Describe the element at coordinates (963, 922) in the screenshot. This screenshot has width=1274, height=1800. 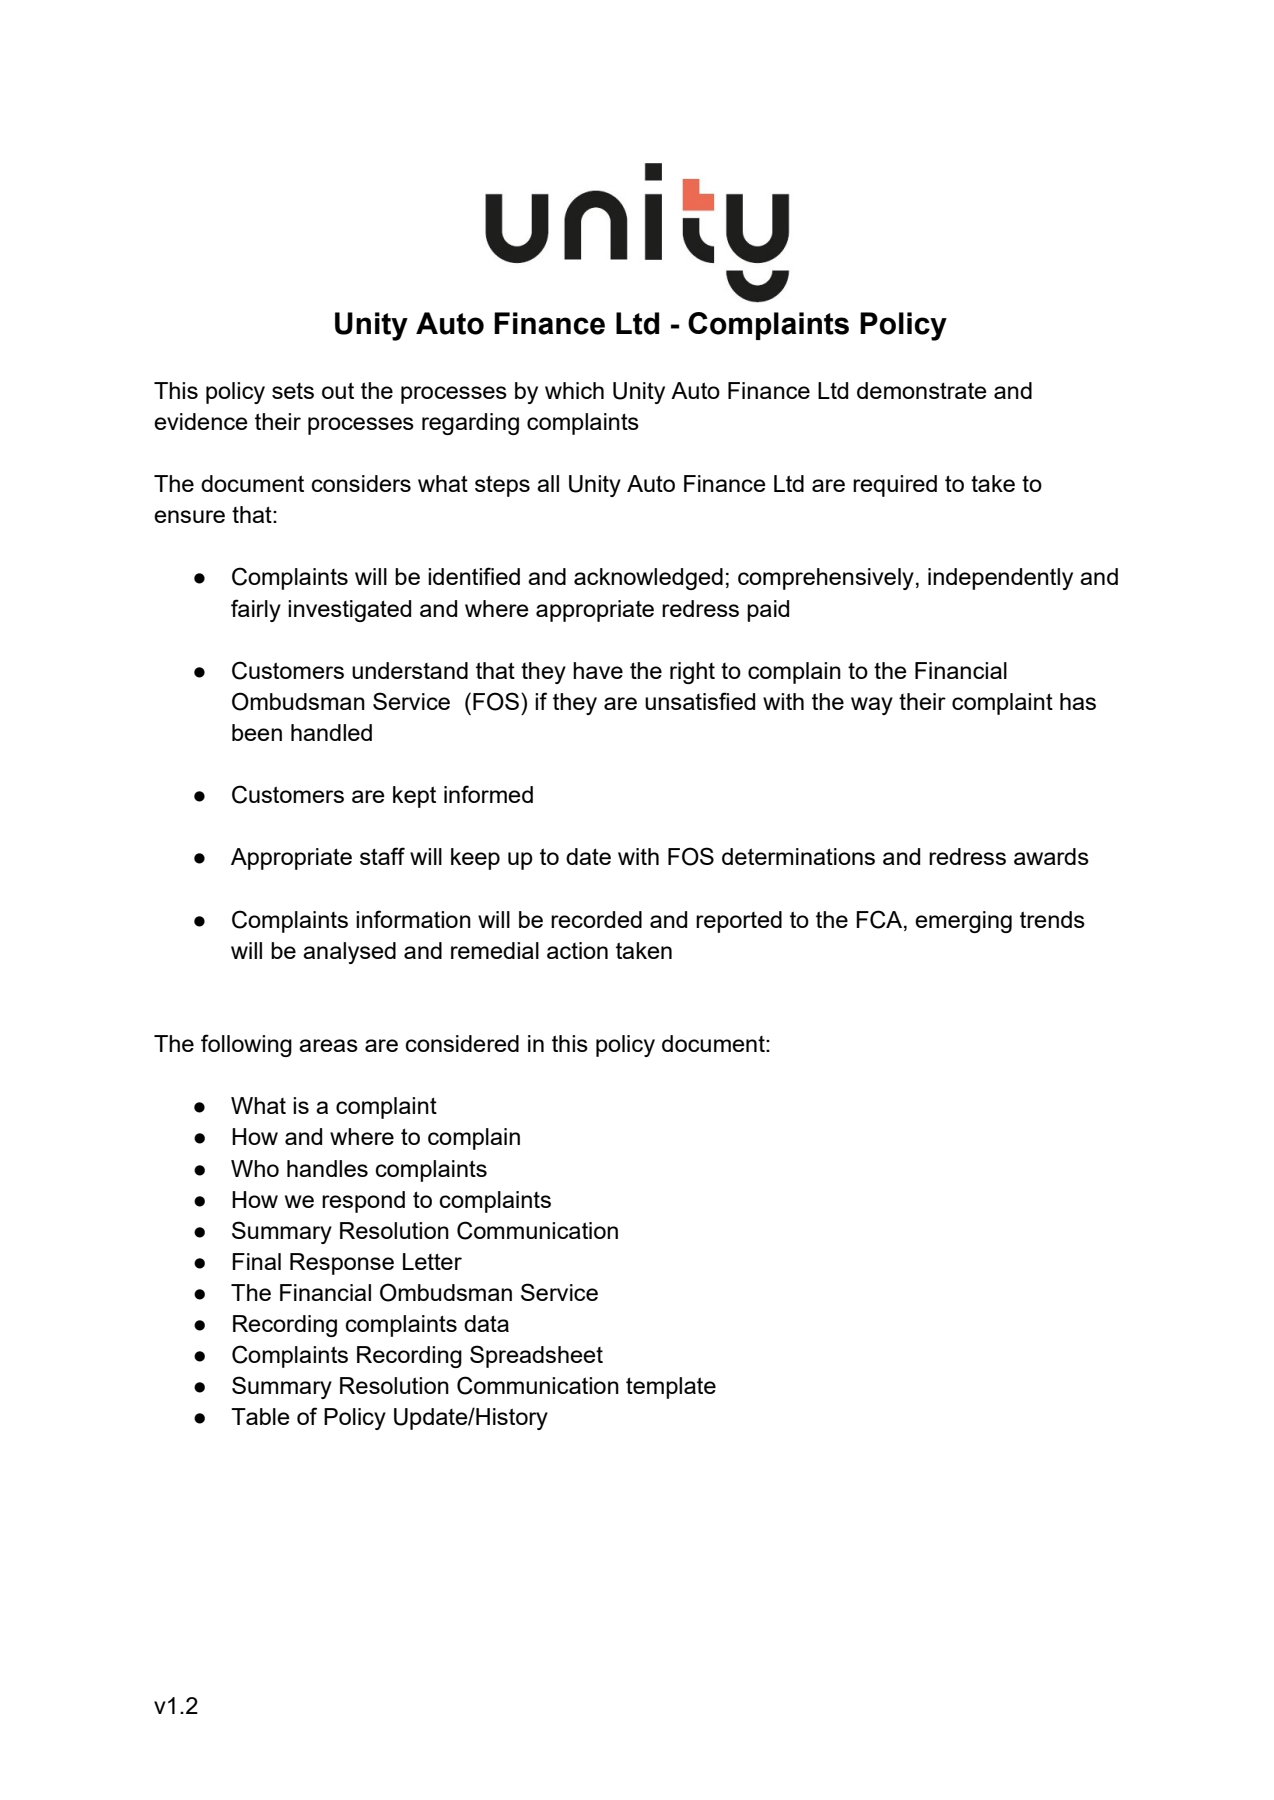
I see `emerging` at that location.
